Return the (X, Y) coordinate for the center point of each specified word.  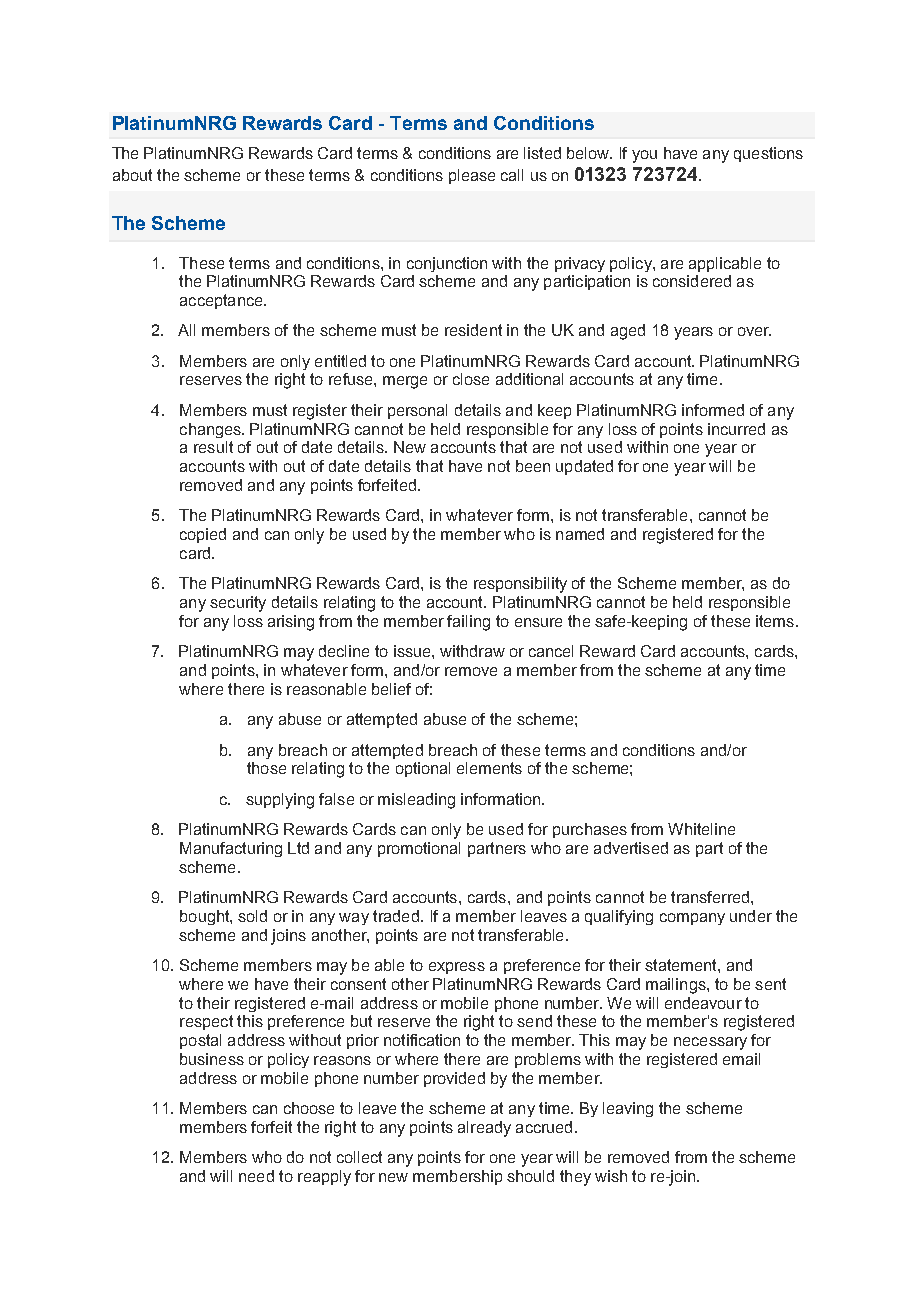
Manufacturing (231, 849)
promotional (419, 849)
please (472, 176)
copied (203, 535)
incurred (736, 429)
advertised (631, 848)
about (132, 175)
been (533, 466)
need (256, 1176)
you (644, 156)
